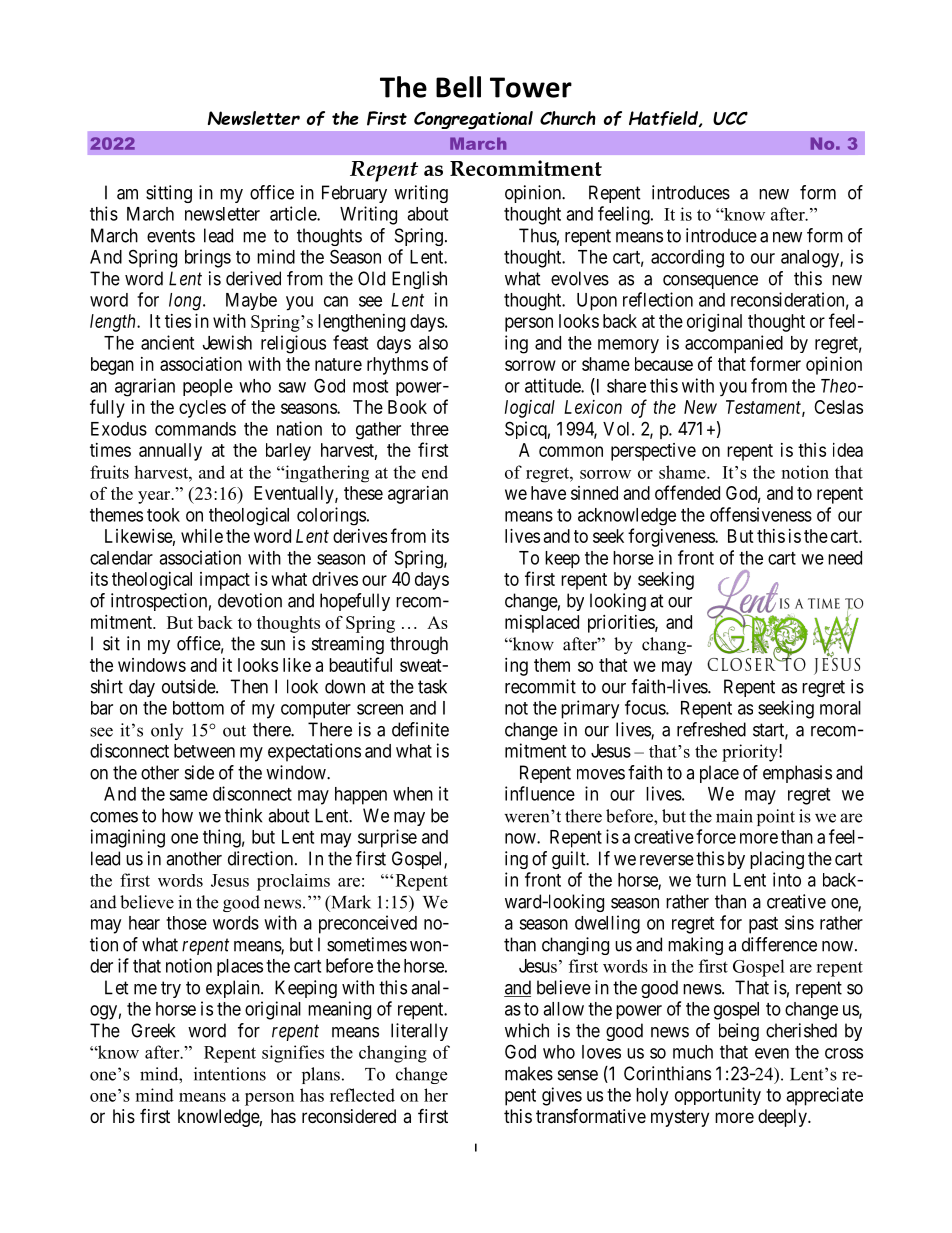  What do you see at coordinates (169, 194) in the screenshot?
I see `sitting` at bounding box center [169, 194].
